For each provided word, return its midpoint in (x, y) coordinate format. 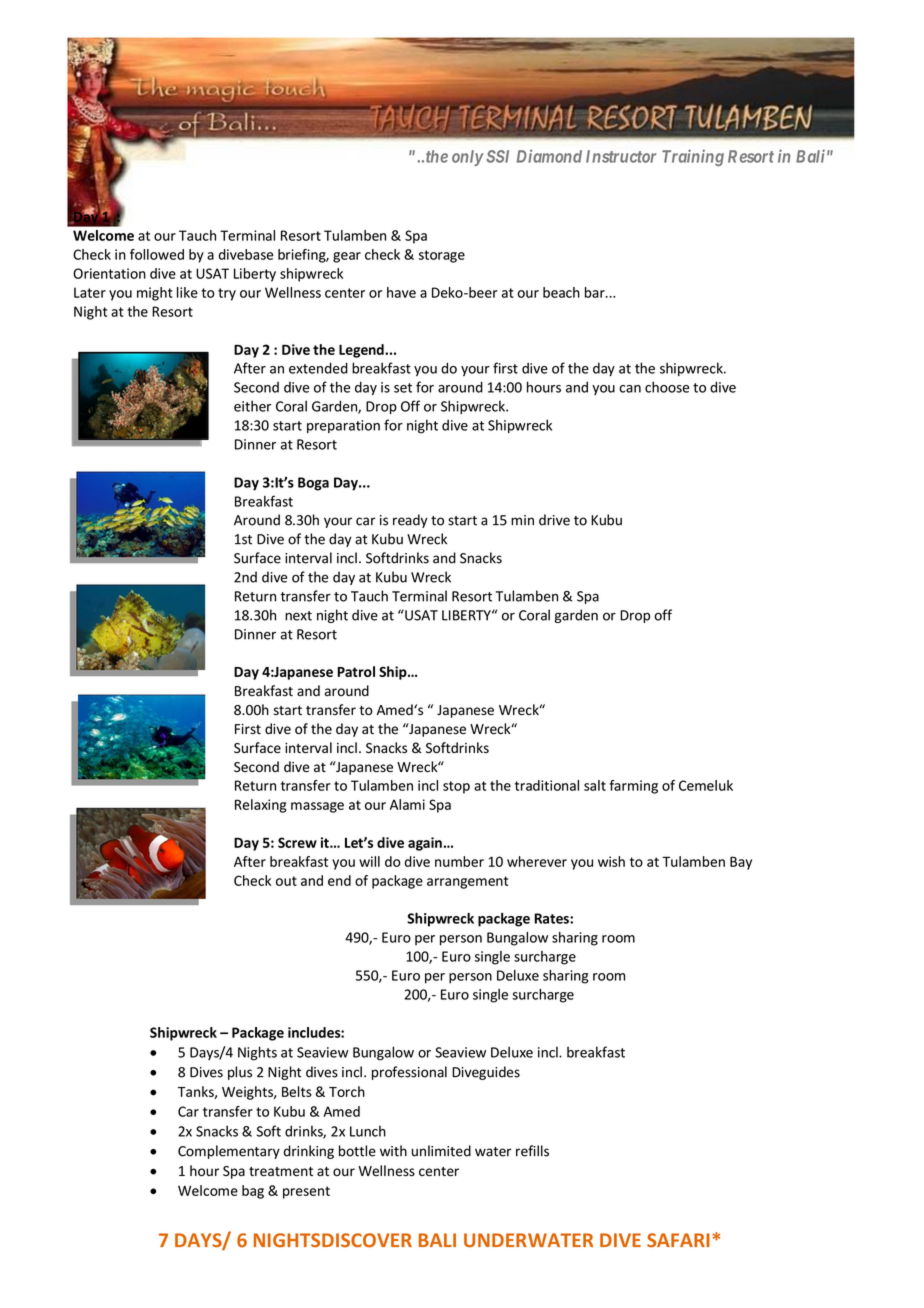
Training (693, 157)
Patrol (356, 671)
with (393, 1151)
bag (253, 1192)
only (468, 158)
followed (157, 254)
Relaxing (261, 806)
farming (633, 787)
